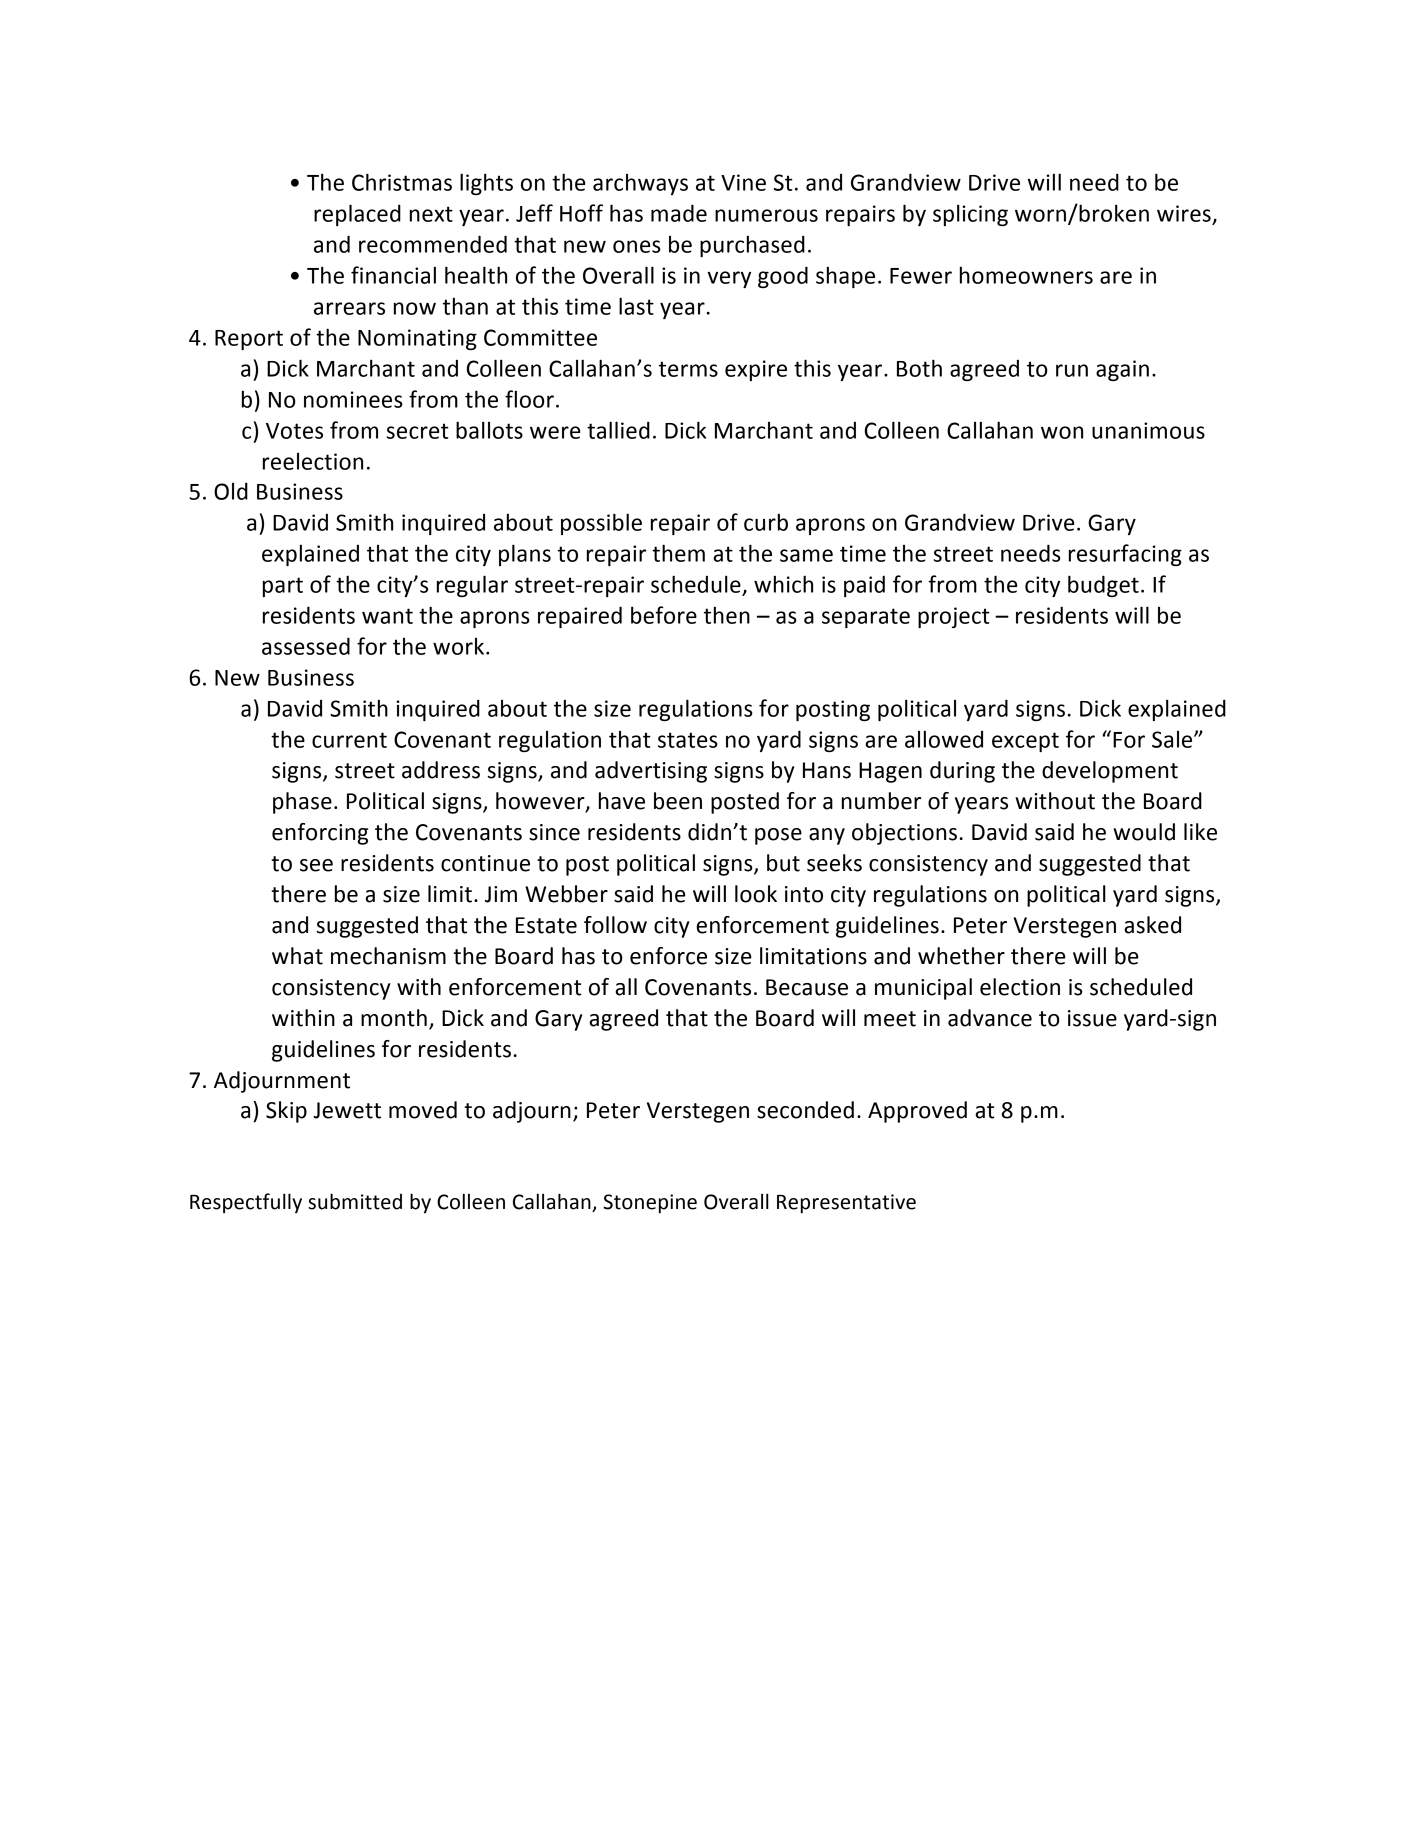 The image size is (1410, 1824). Describe the element at coordinates (688, 740) in the screenshot. I see `states` at that location.
